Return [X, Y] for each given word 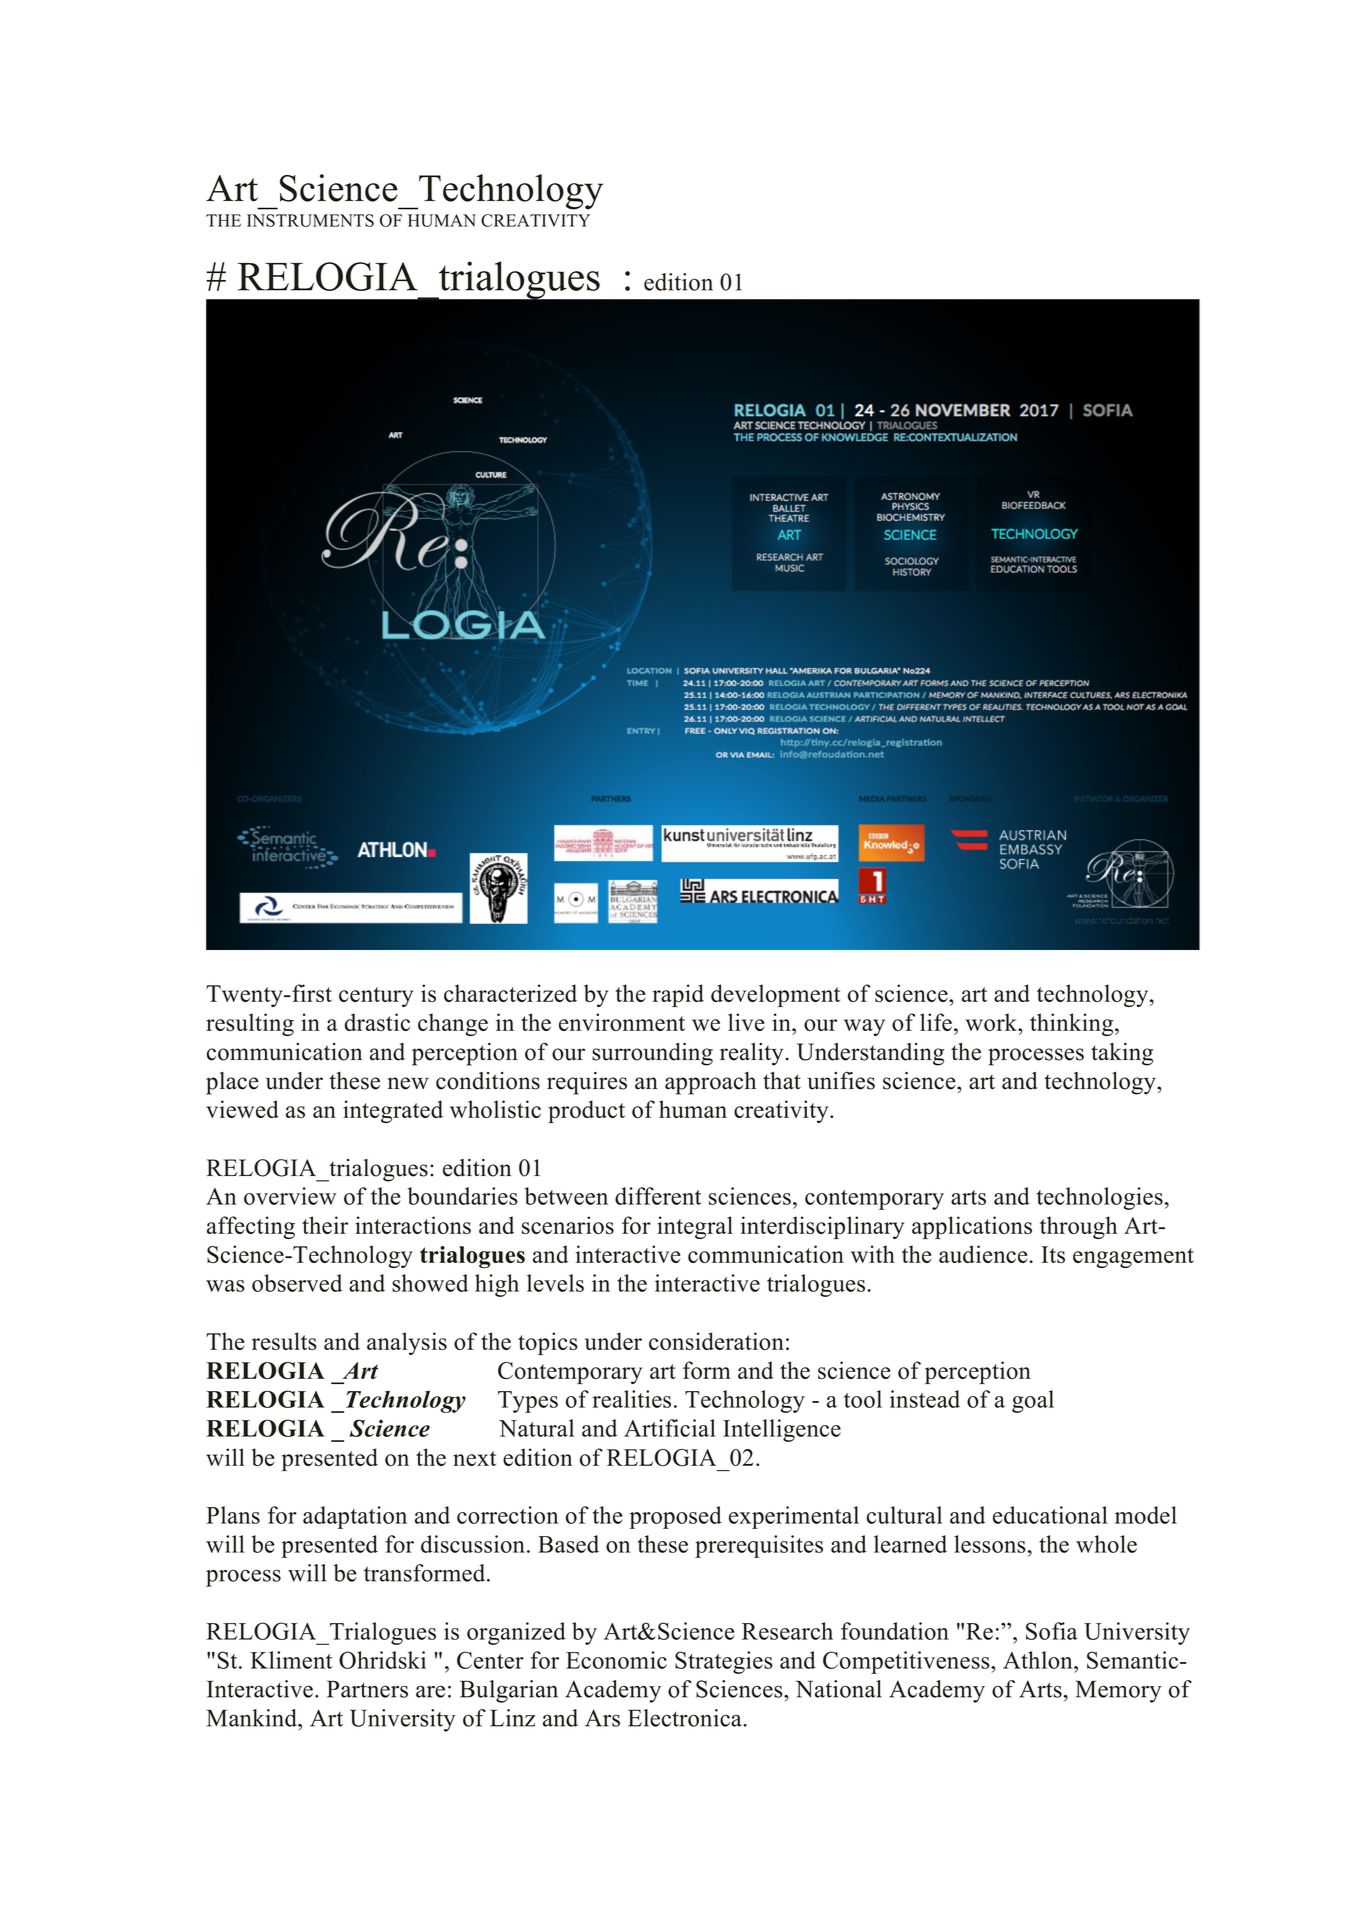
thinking [1073, 1024]
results [284, 1341]
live [746, 1022]
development [775, 995]
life [936, 1022]
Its [1053, 1254]
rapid [678, 995]
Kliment [291, 1660]
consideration [716, 1341]
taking [1122, 1054]
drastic [377, 1022]
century [376, 997]
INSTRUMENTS [310, 220]
